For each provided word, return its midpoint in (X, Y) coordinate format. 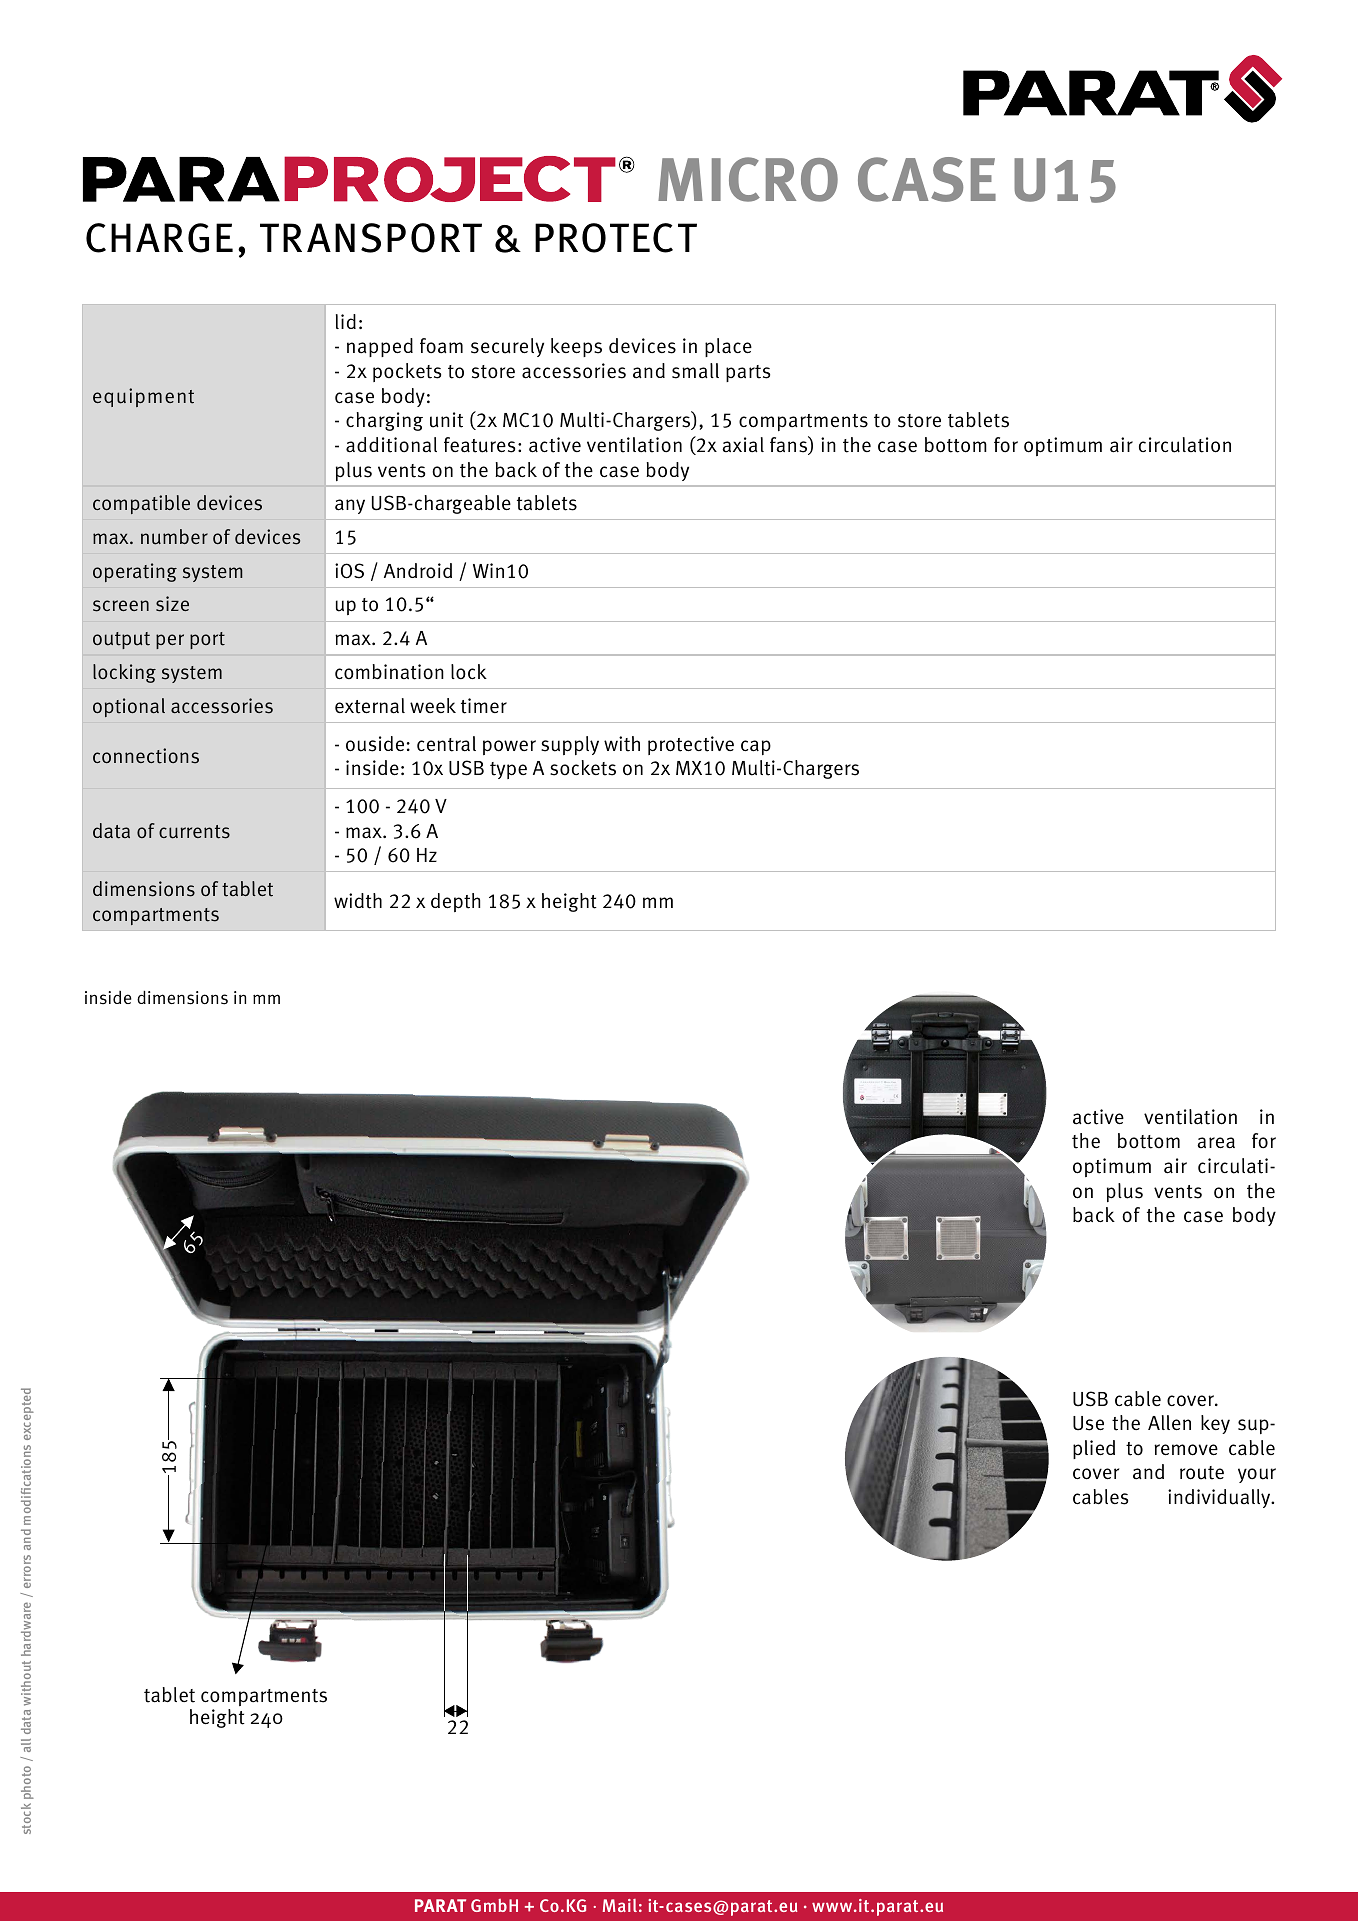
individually (1220, 1498)
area (1216, 1143)
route (1202, 1473)
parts (748, 373)
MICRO (748, 179)
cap (756, 747)
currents (194, 832)
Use (1088, 1423)
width (358, 901)
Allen (1169, 1422)
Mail (620, 1905)
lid (346, 321)
